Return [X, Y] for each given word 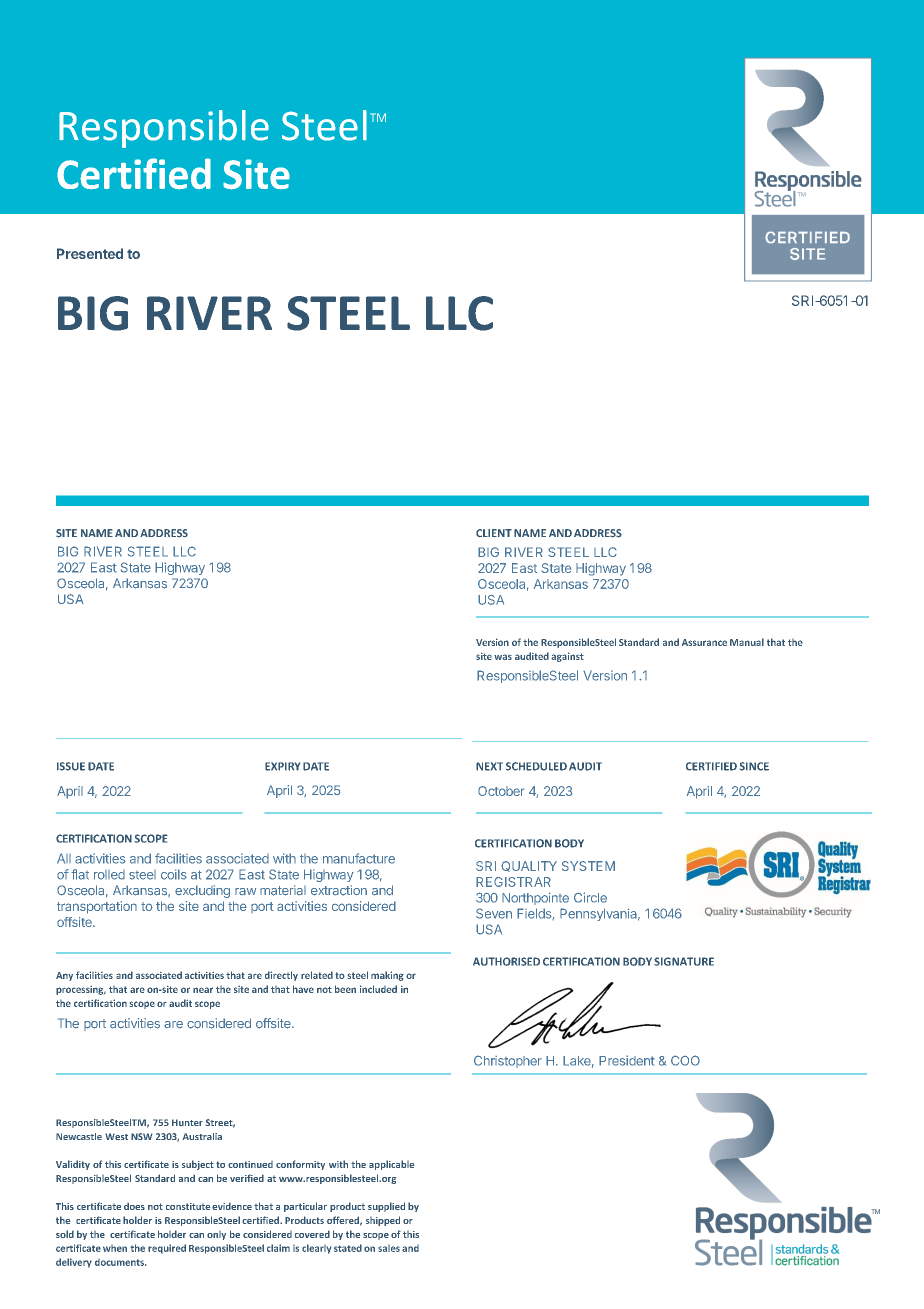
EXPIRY [282, 766]
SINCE [754, 766]
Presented [90, 253]
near [203, 990]
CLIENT [494, 533]
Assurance [704, 642]
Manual [747, 642]
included [378, 989]
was [503, 657]
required [167, 1249]
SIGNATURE [684, 961]
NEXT [489, 766]
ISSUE [71, 766]
